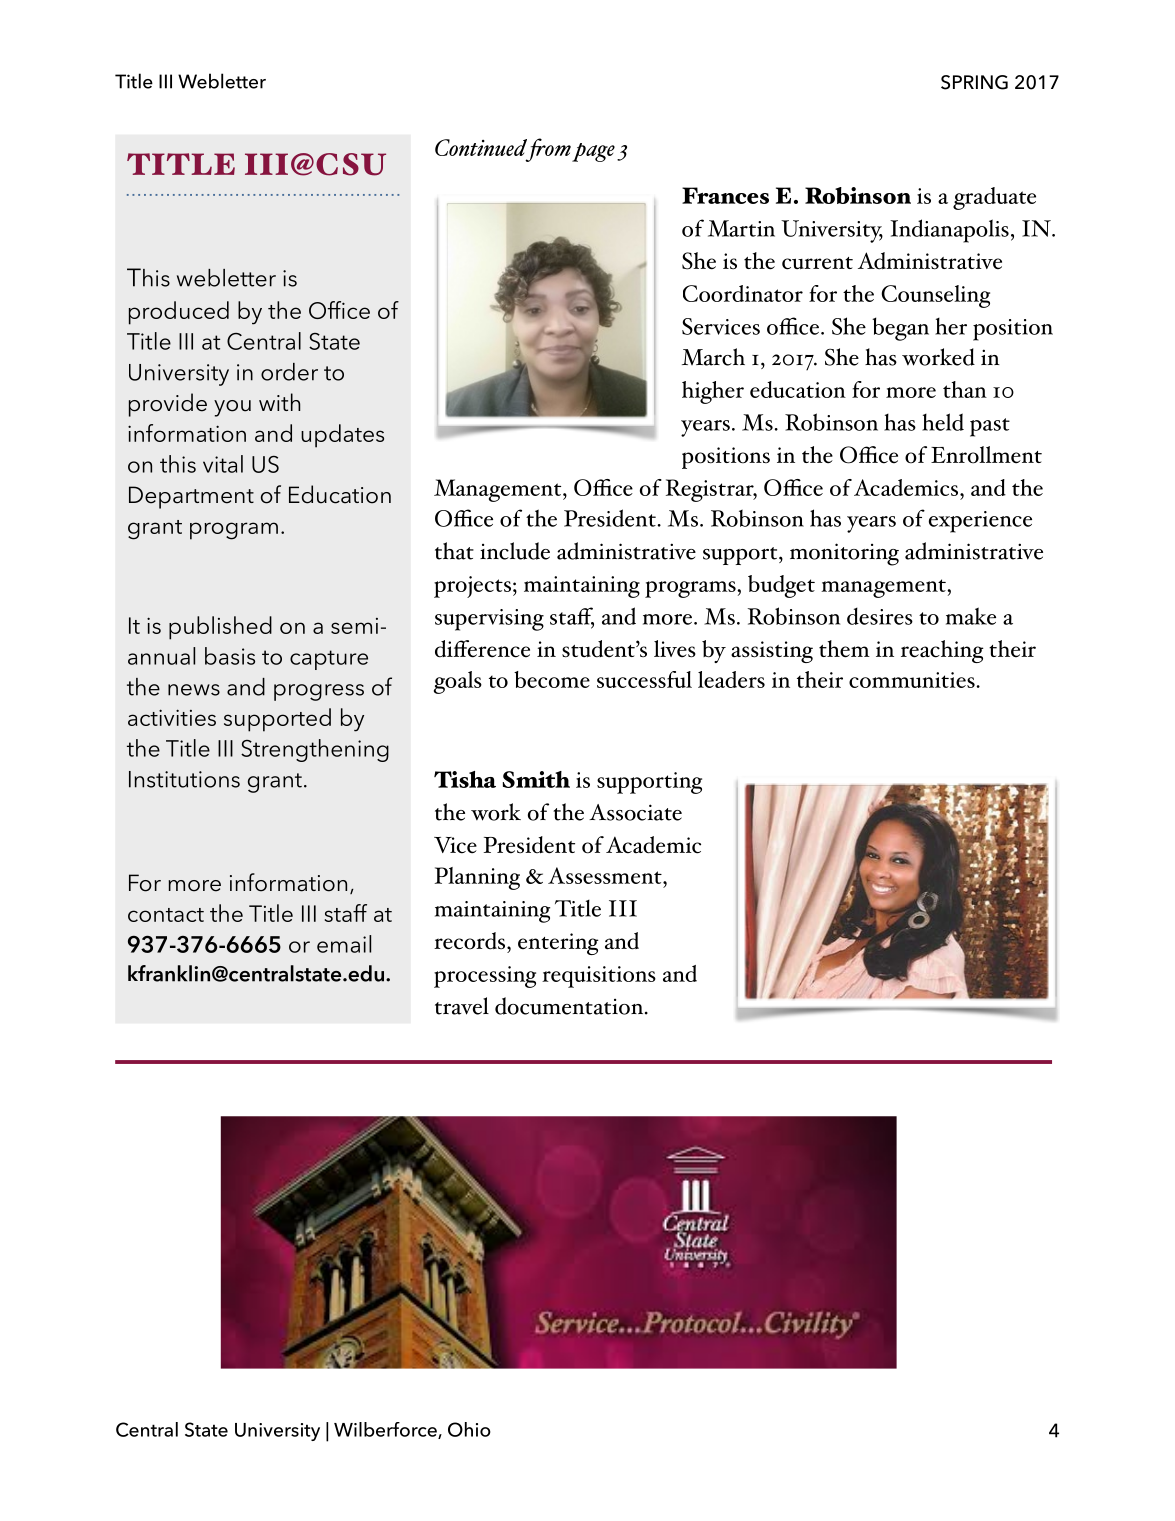 This screenshot has height=1521, width=1175. What do you see at coordinates (536, 779) in the screenshot?
I see `Smith` at bounding box center [536, 779].
